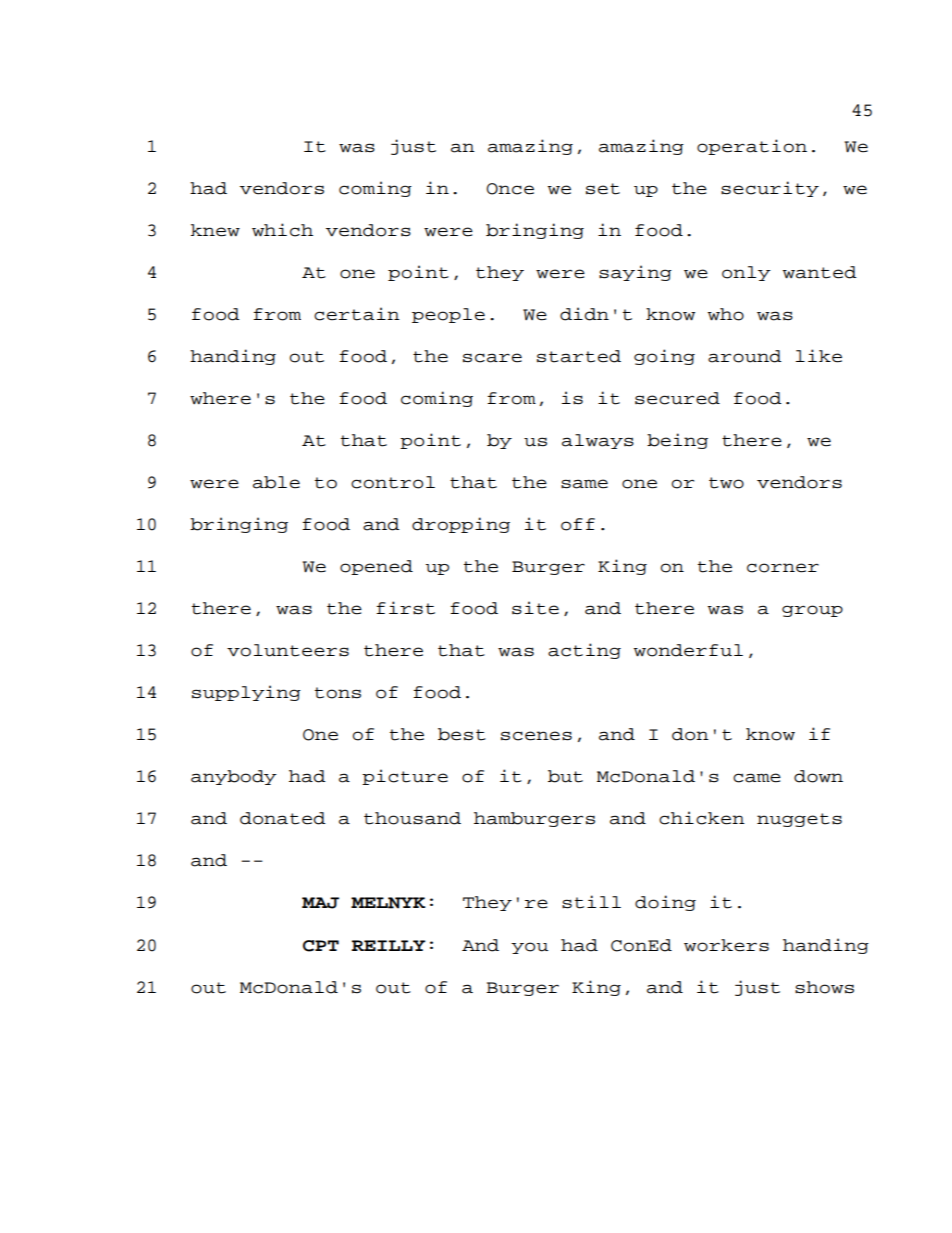  I want to click on corner, so click(783, 568).
